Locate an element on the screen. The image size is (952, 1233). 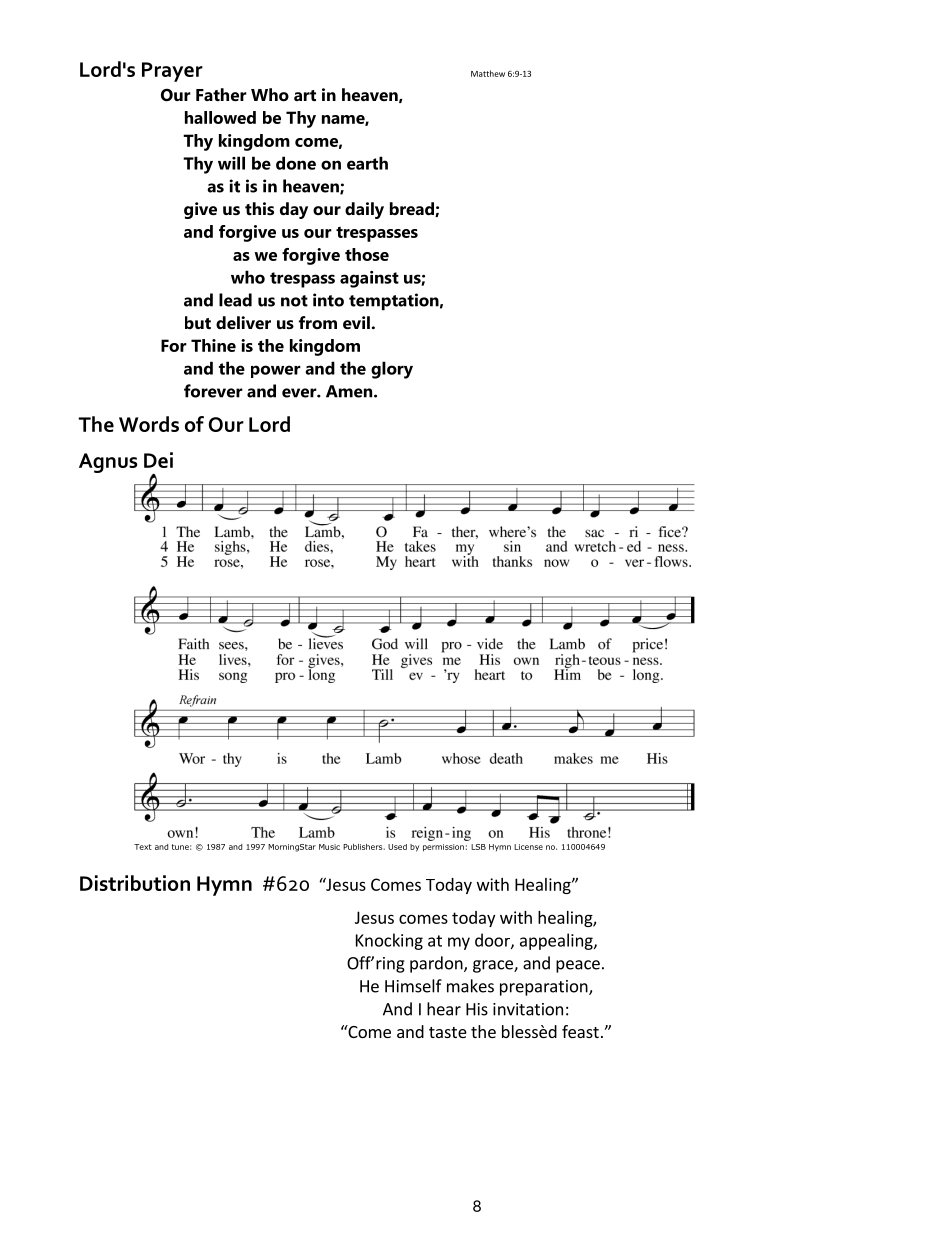
Matthew is located at coordinates (488, 73).
